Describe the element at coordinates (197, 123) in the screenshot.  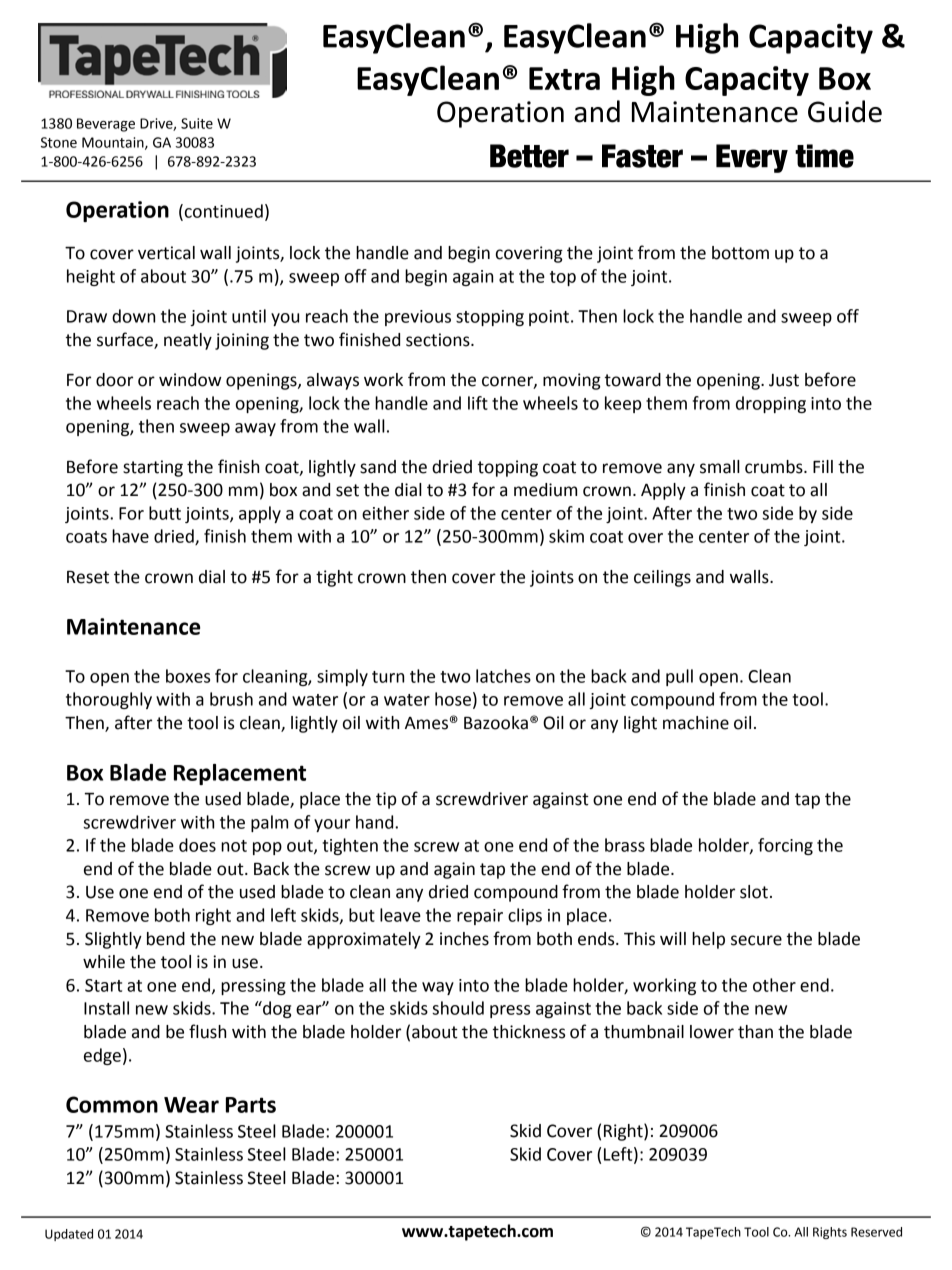
I see `Suite` at that location.
